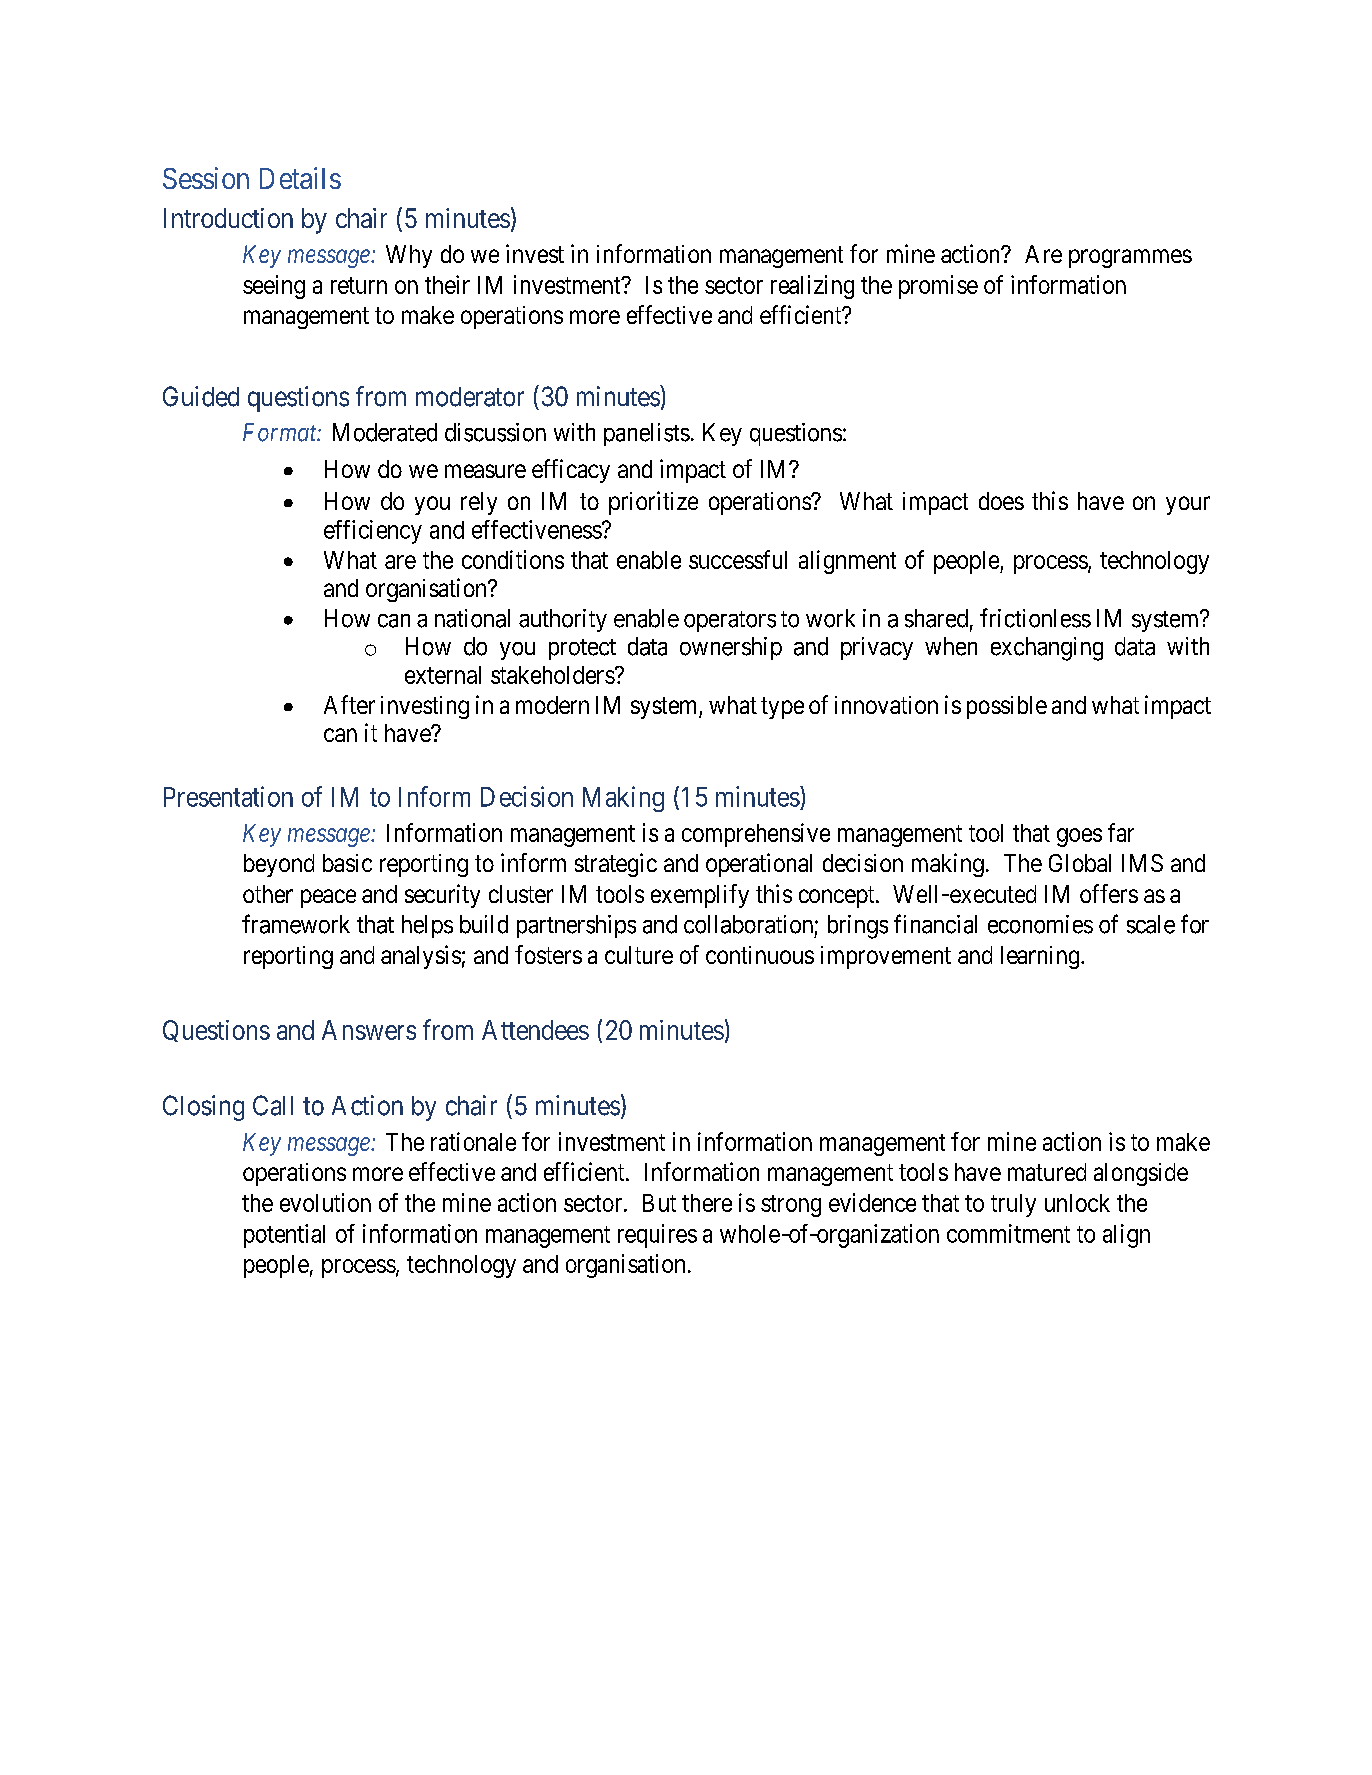 Image resolution: width=1372 pixels, height=1775 pixels. I want to click on efficiency, so click(373, 532).
